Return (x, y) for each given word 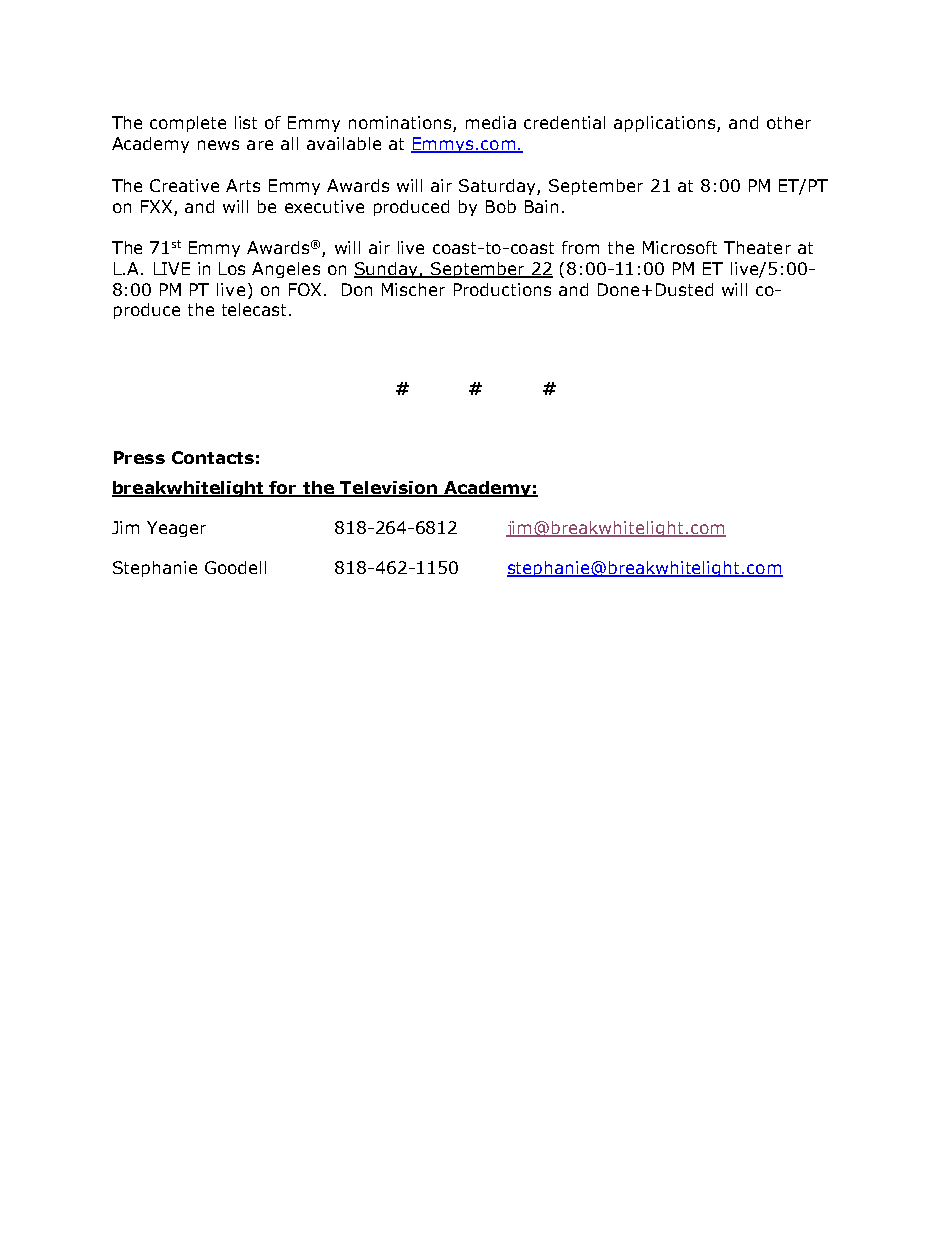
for (284, 489)
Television (389, 489)
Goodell (235, 567)
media (491, 122)
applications (666, 124)
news (218, 145)
